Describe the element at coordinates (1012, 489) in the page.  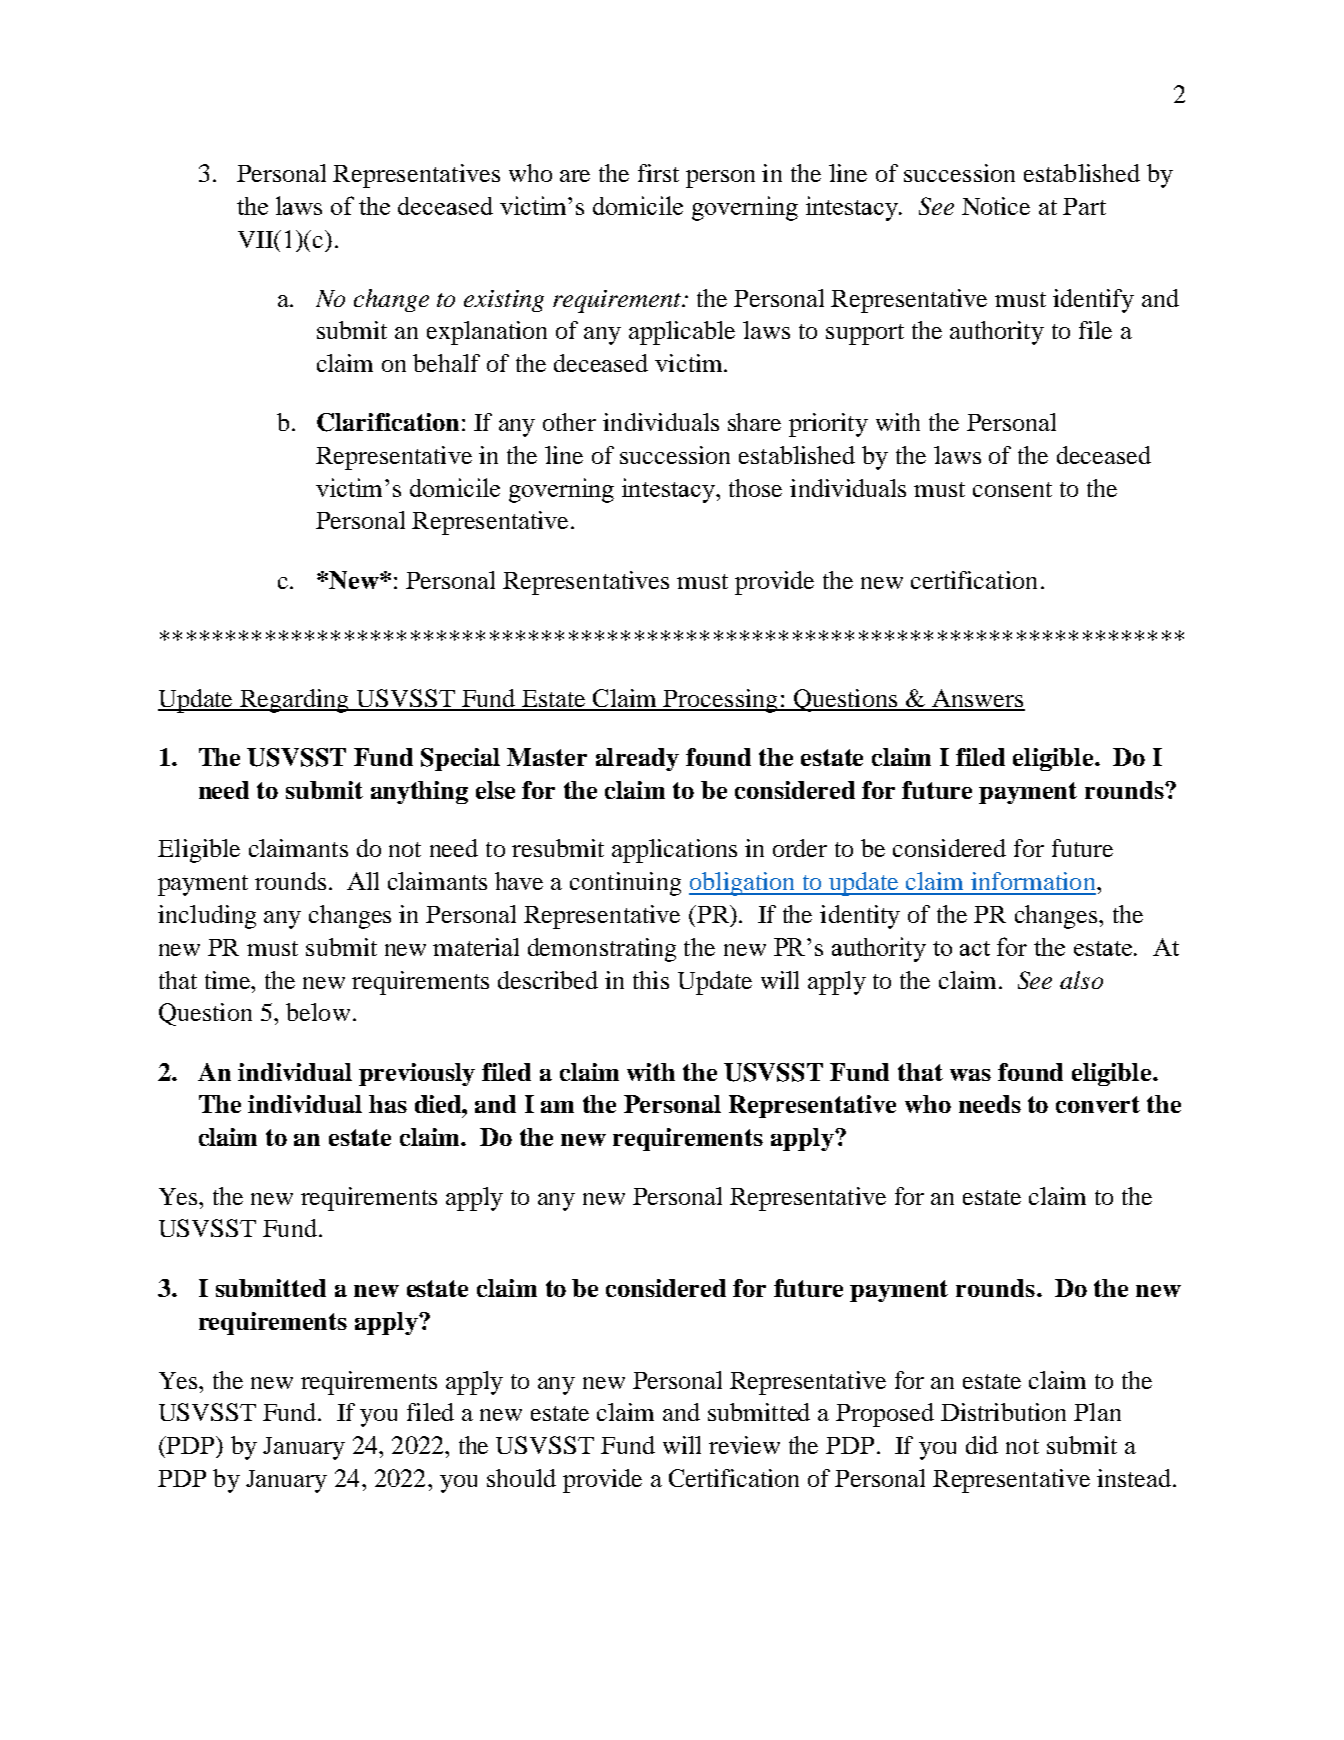
I see `consent` at that location.
